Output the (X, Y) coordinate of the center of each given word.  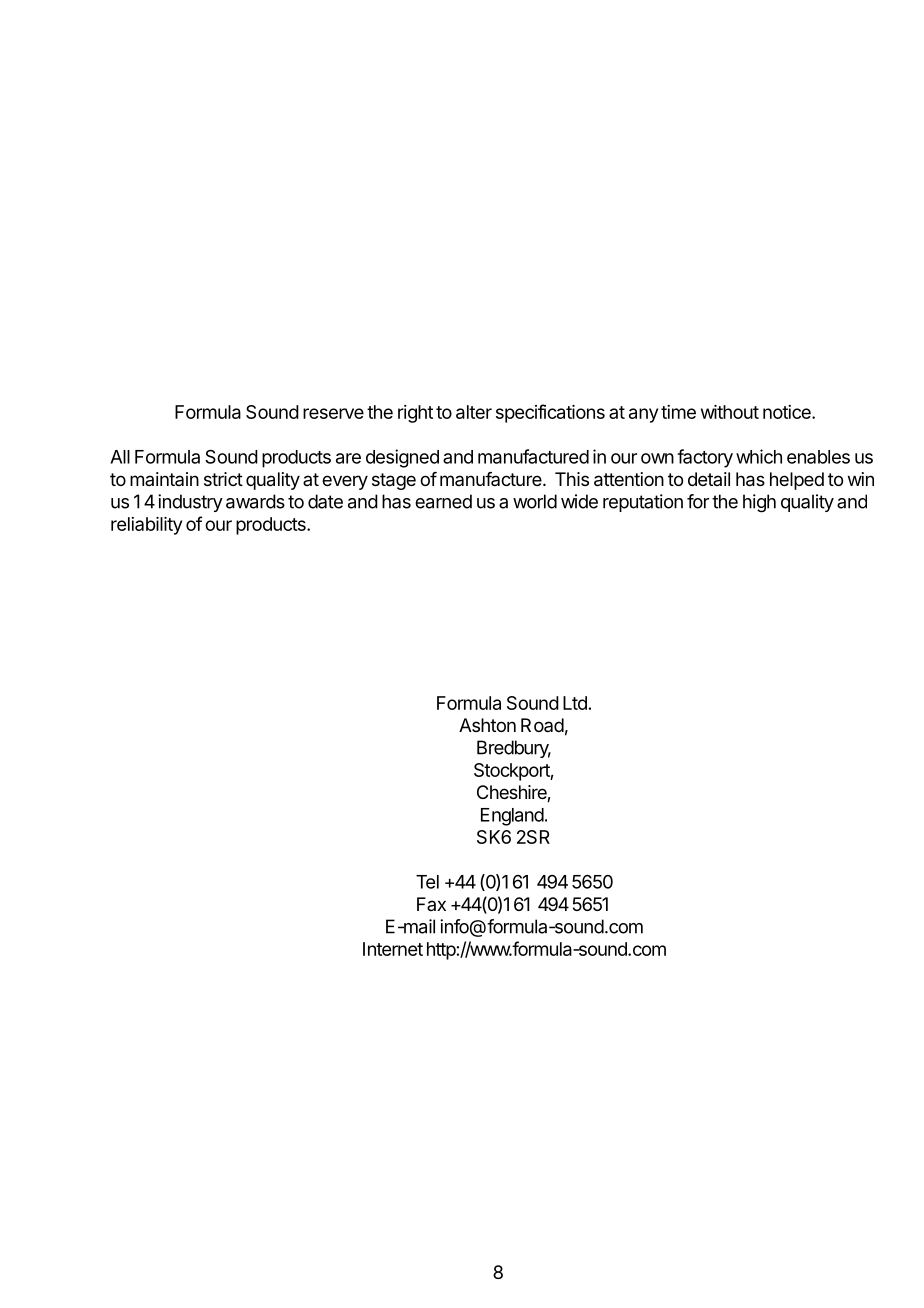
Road (542, 725)
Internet (393, 949)
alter (474, 412)
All (120, 457)
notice (788, 412)
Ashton (487, 725)
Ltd (575, 703)
